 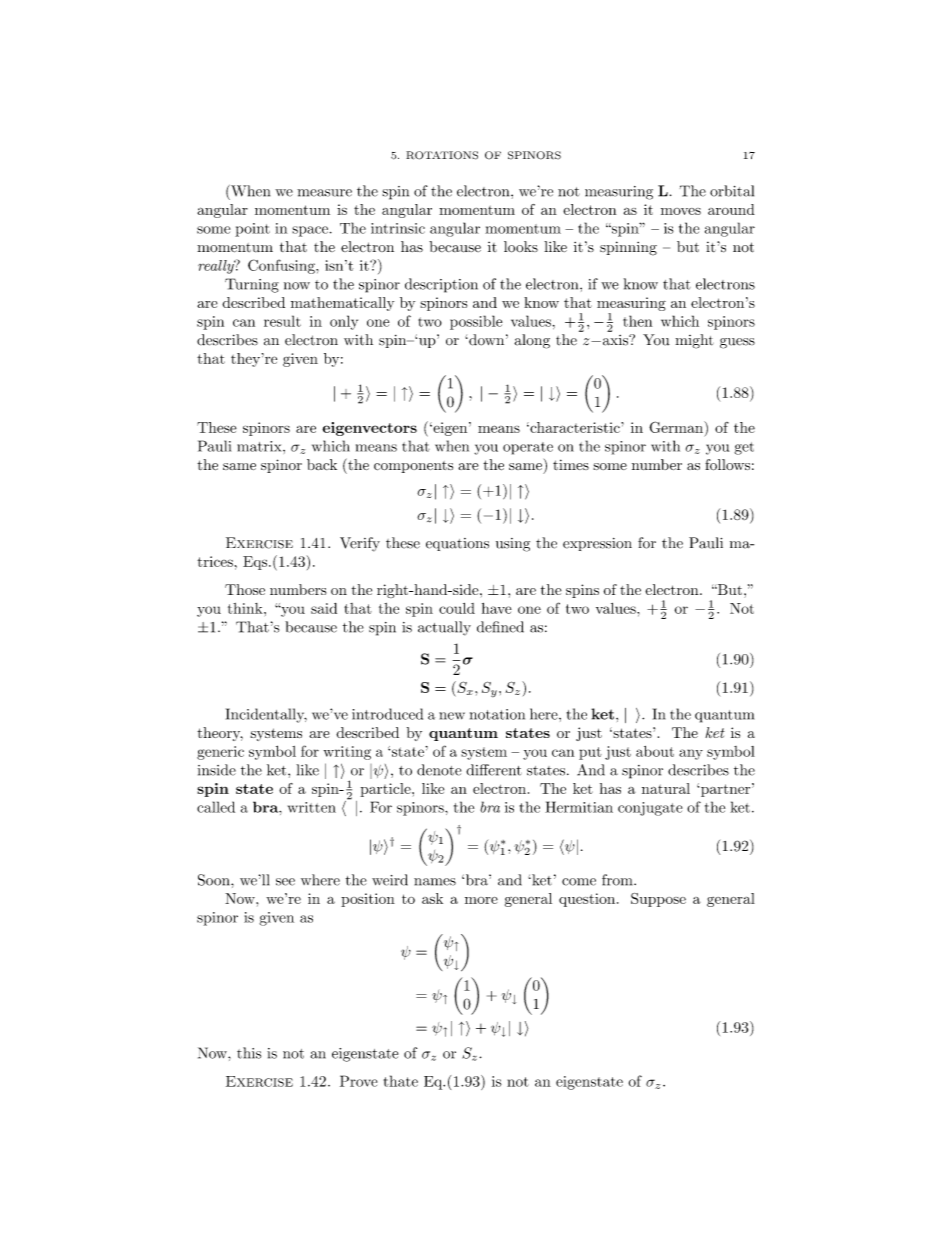 What do you see at coordinates (681, 211) in the page?
I see `moves` at bounding box center [681, 211].
